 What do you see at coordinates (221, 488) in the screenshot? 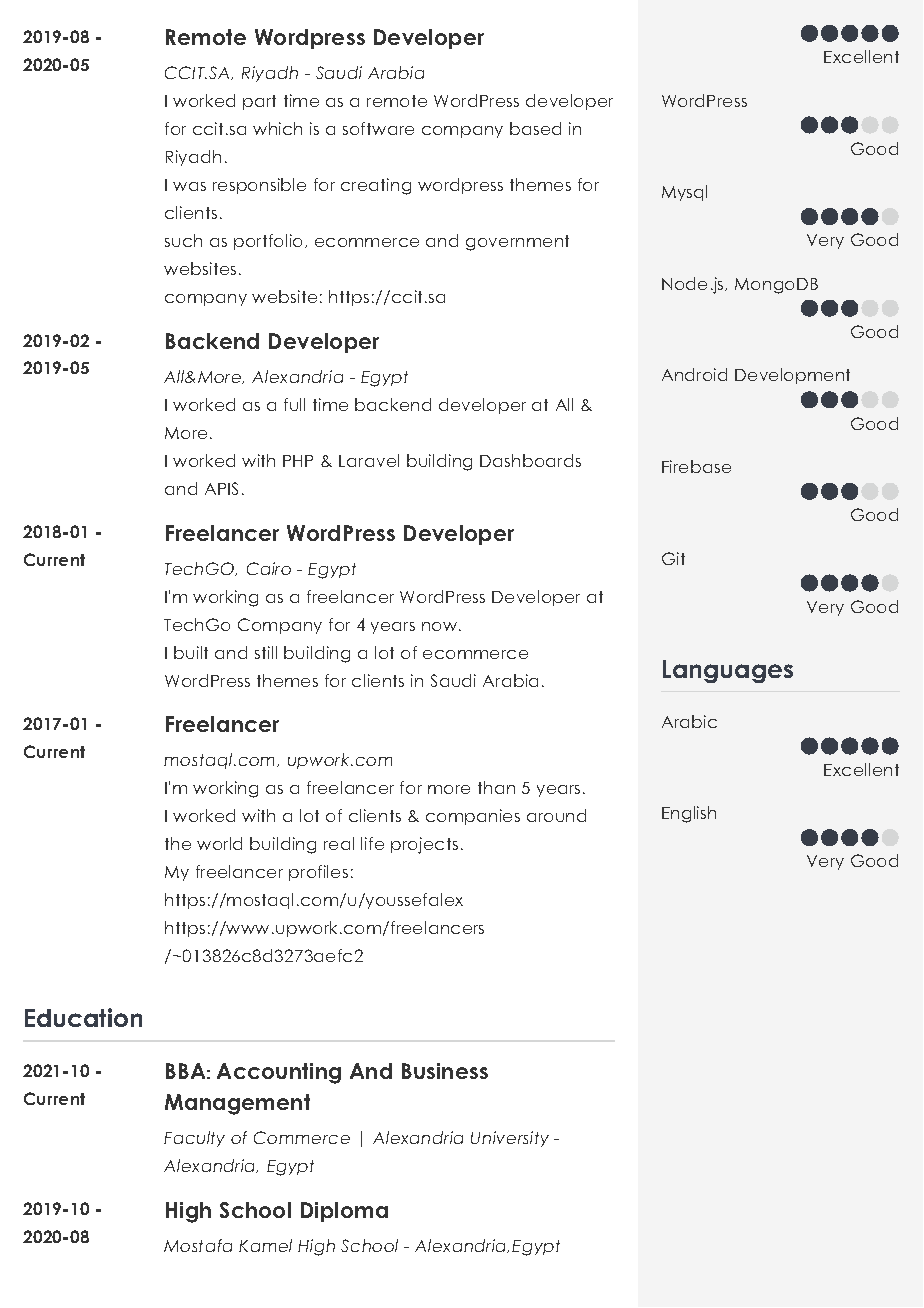
I see `APIS` at bounding box center [221, 488].
